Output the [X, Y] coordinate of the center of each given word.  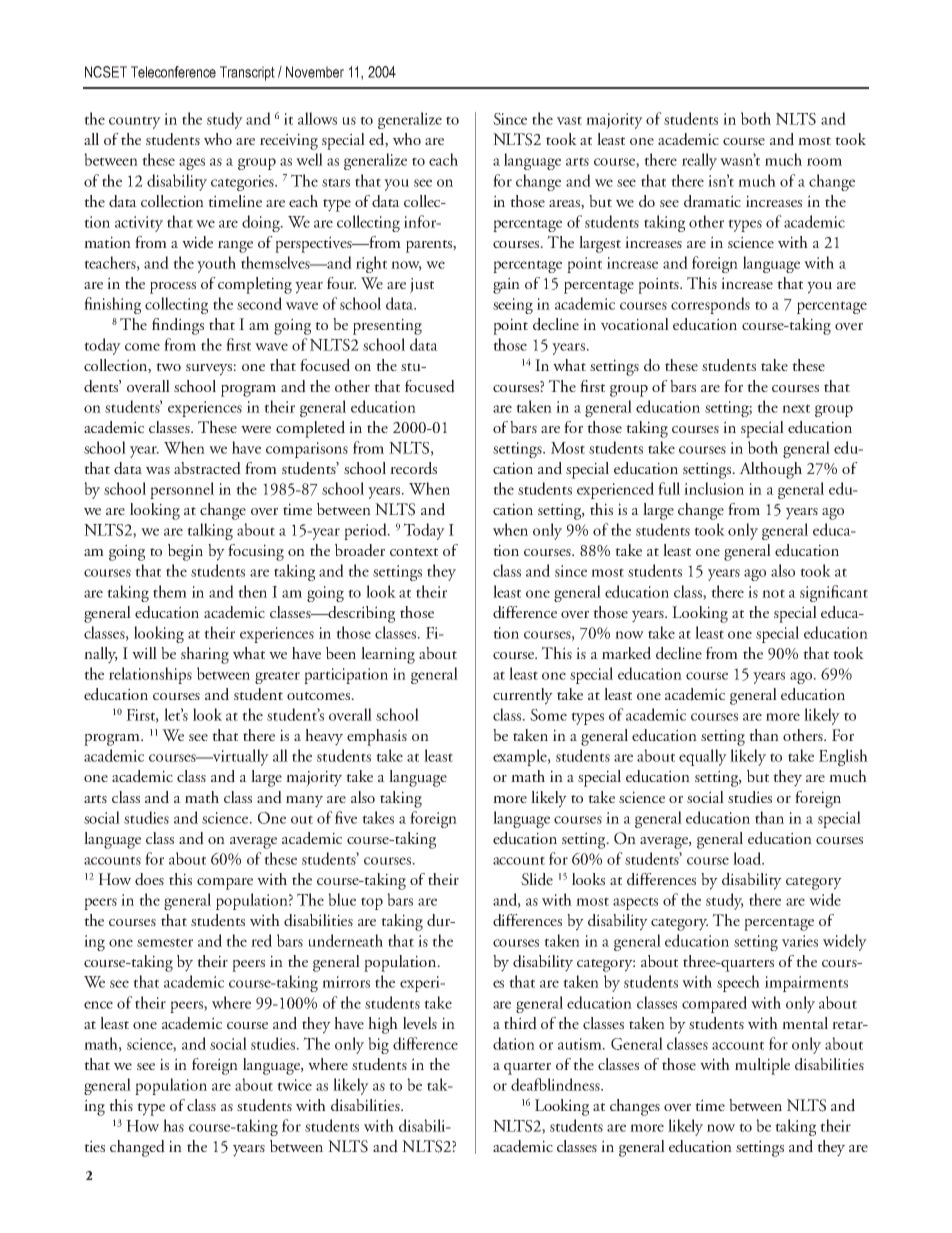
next [796, 408]
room [824, 162]
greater [277, 677]
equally [703, 757]
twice [294, 1085]
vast [569, 120]
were [256, 429]
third [520, 1023]
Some [548, 715]
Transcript [247, 73]
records [413, 468]
